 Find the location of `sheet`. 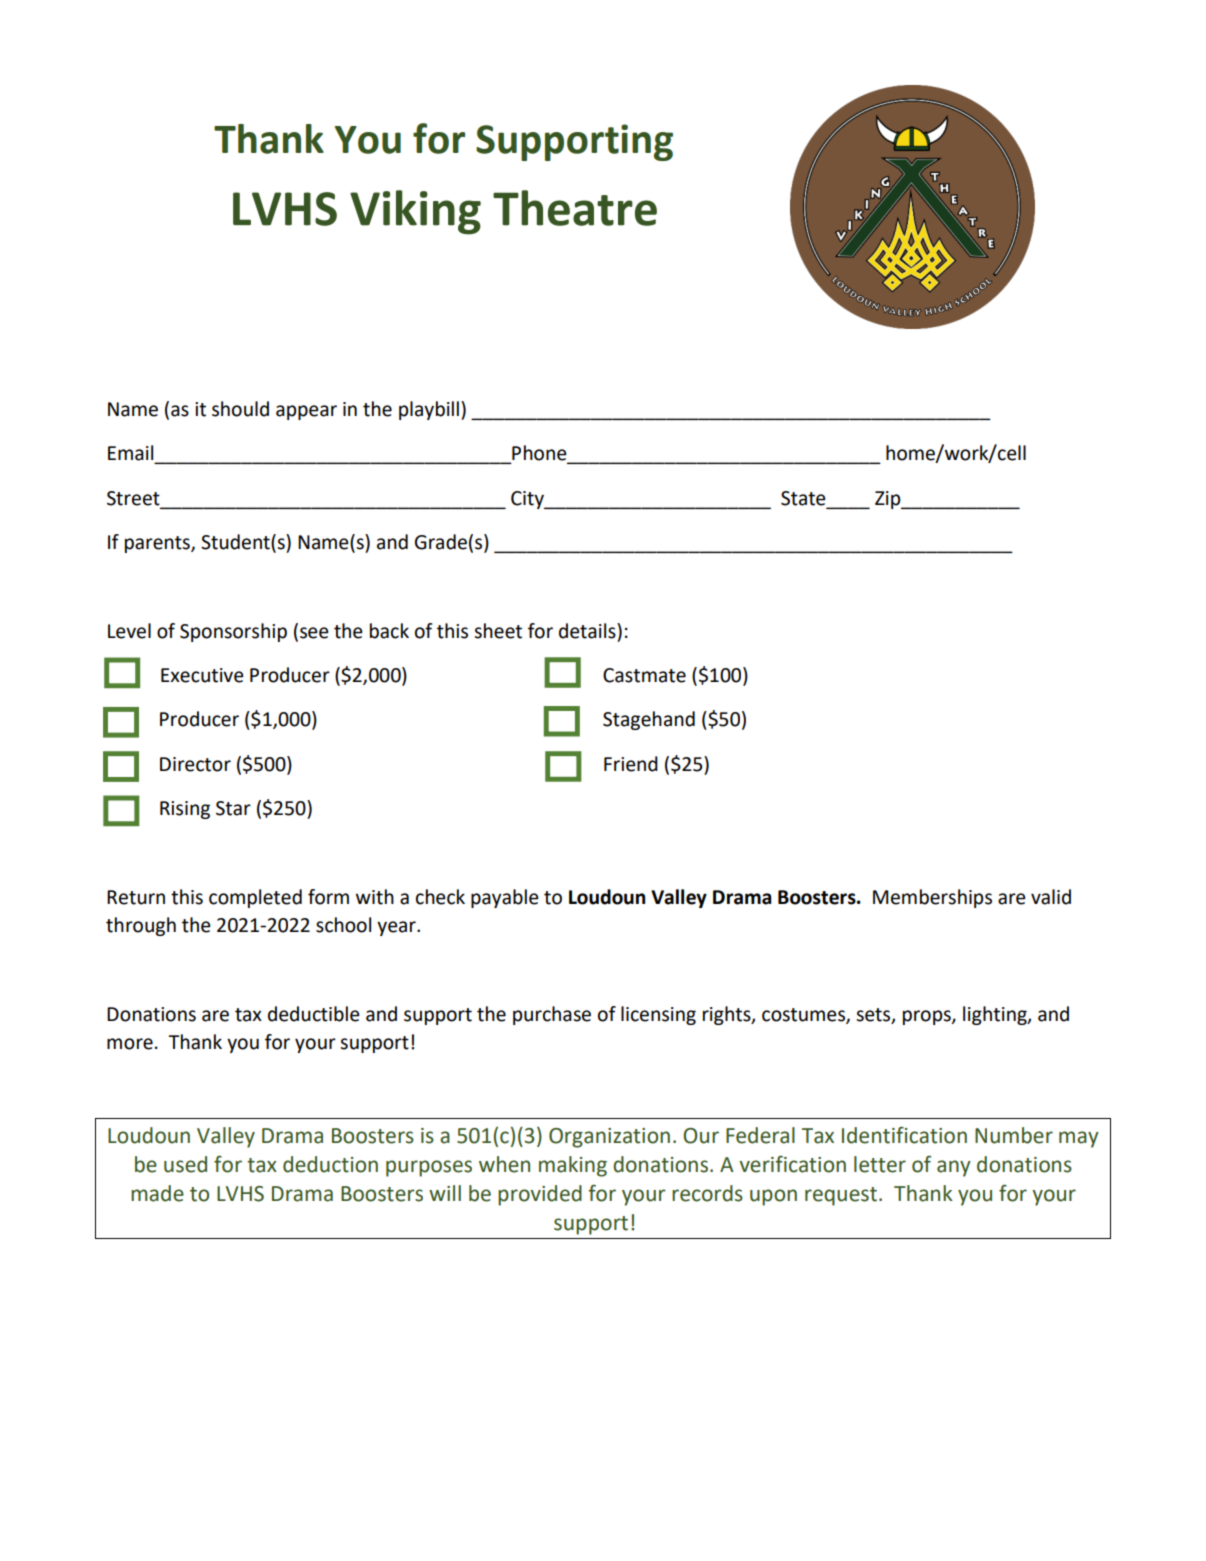

sheet is located at coordinates (498, 631).
